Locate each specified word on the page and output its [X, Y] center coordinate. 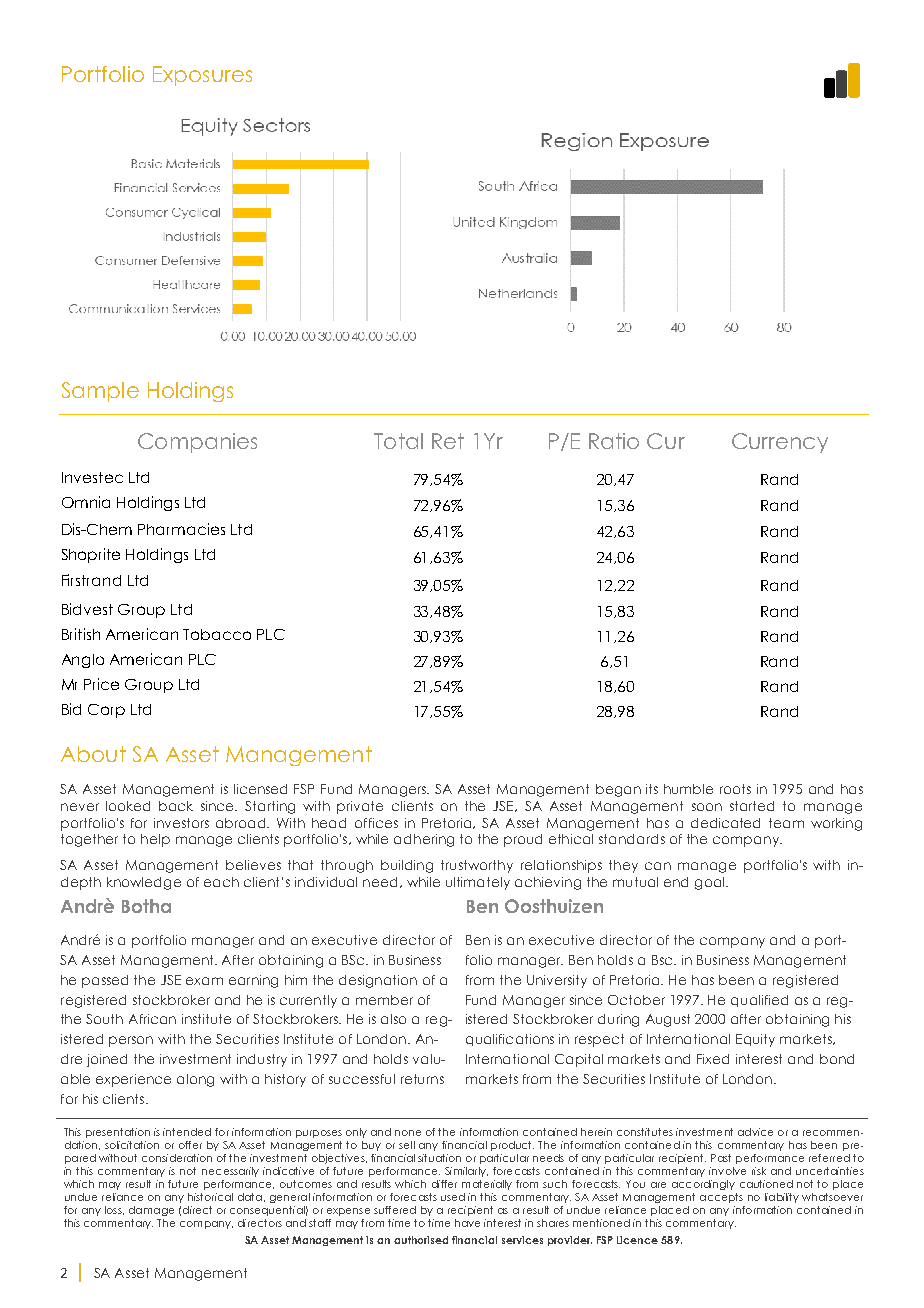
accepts [721, 1198]
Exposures [202, 76]
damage [151, 1211]
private [360, 807]
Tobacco [217, 634]
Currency [780, 443]
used [453, 1197]
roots [735, 789]
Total [398, 441]
